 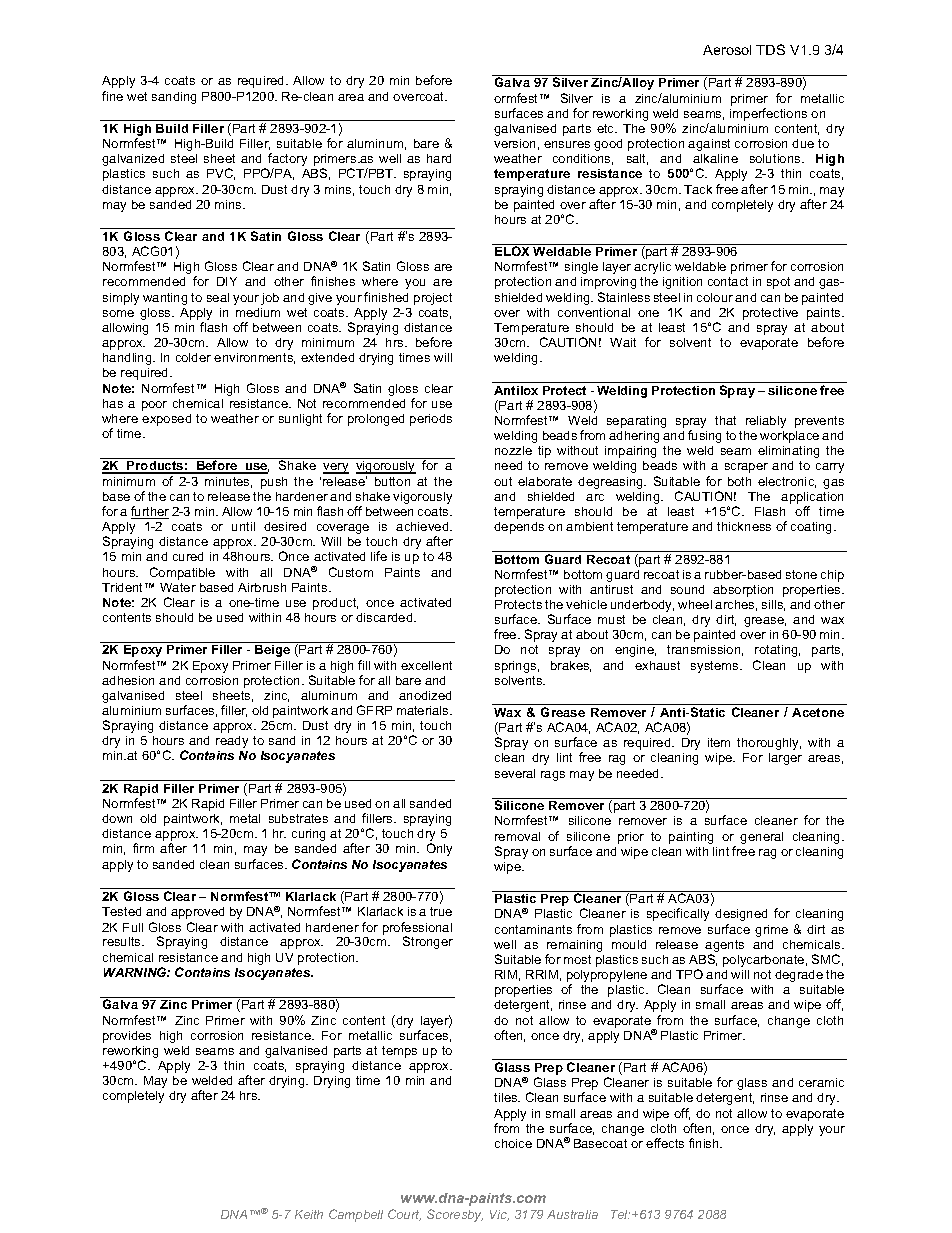 What do you see at coordinates (309, 1214) in the screenshot?
I see `Keith` at bounding box center [309, 1214].
